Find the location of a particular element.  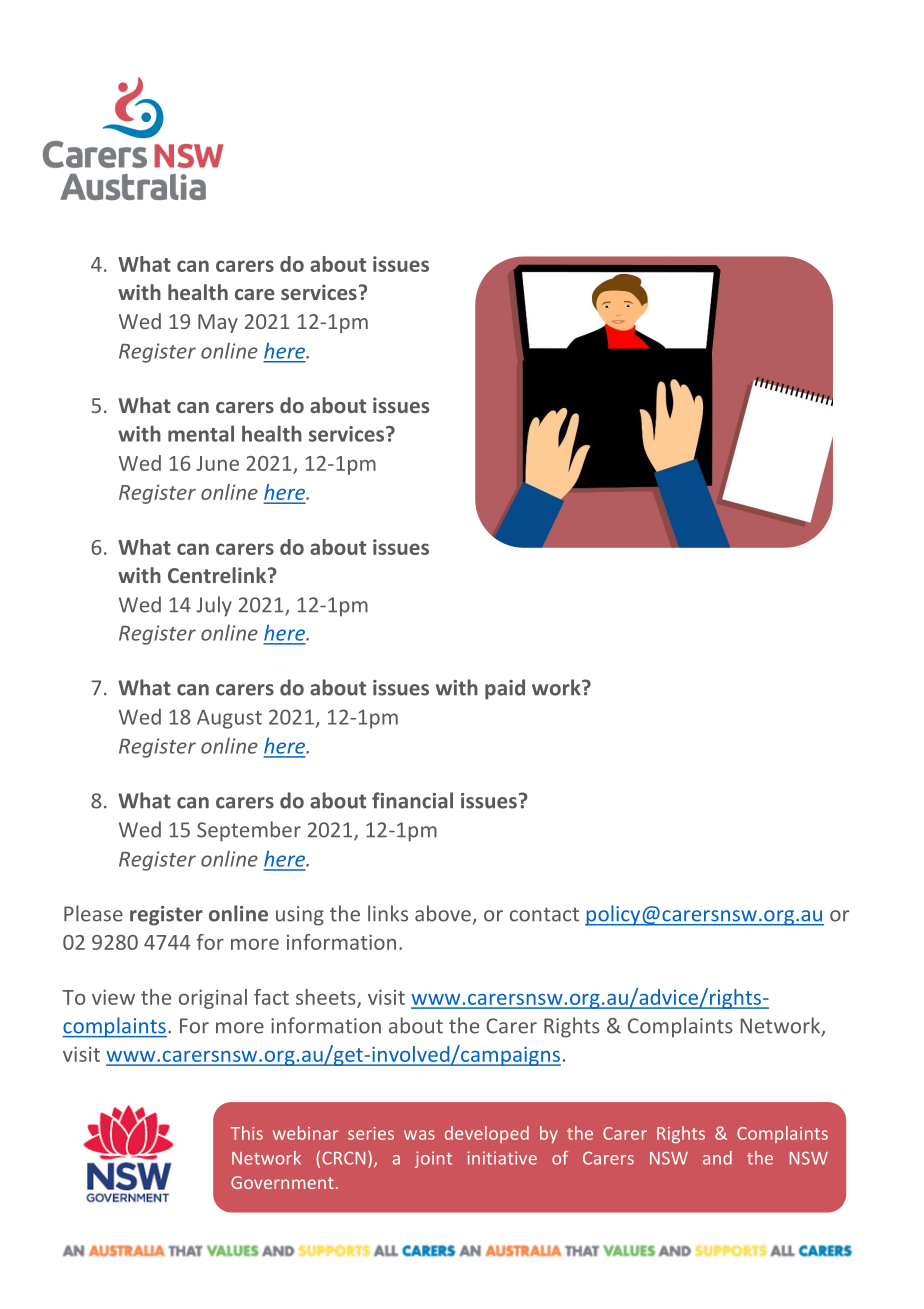

above is located at coordinates (443, 913).
